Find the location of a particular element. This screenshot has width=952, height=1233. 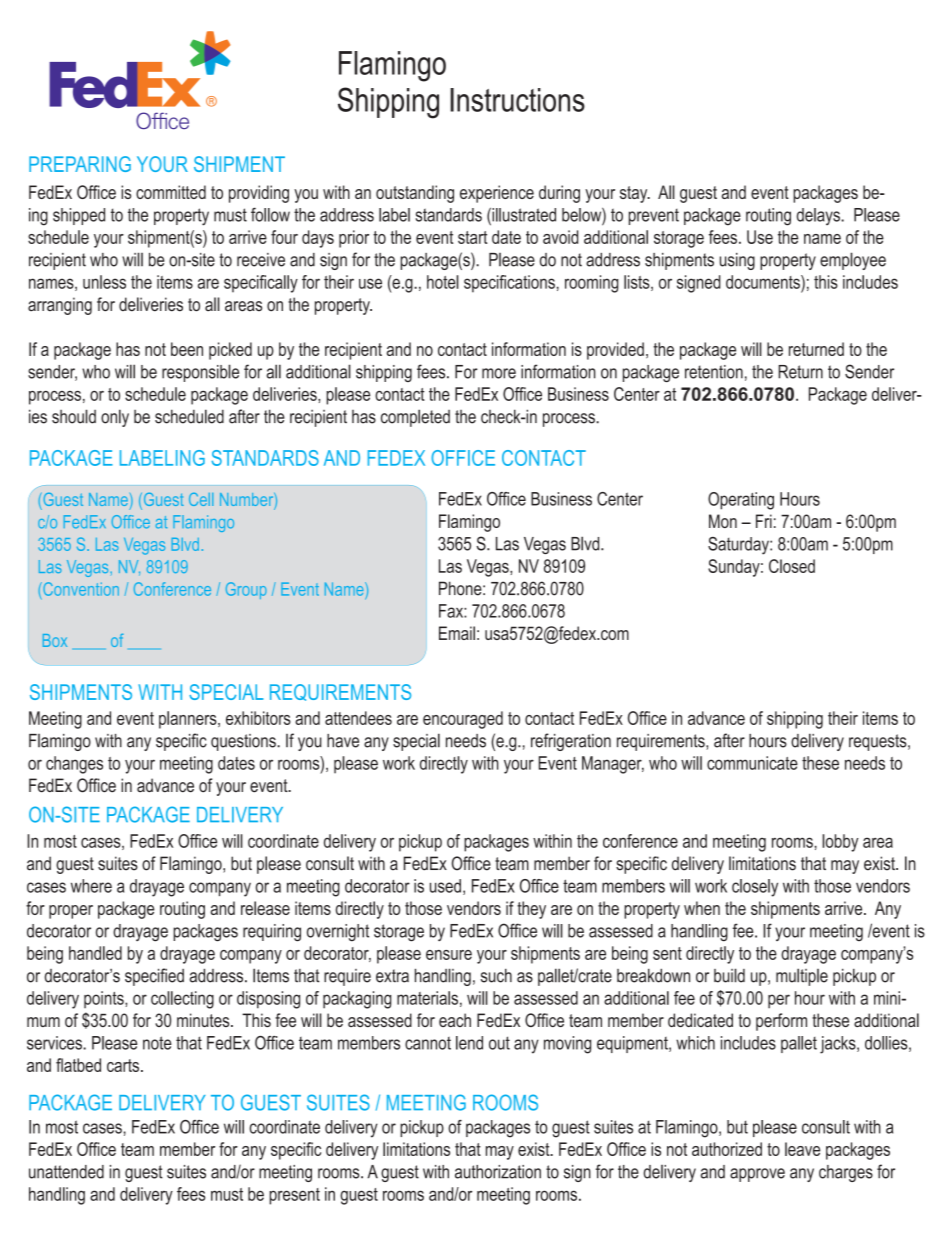

Operating is located at coordinates (741, 501).
